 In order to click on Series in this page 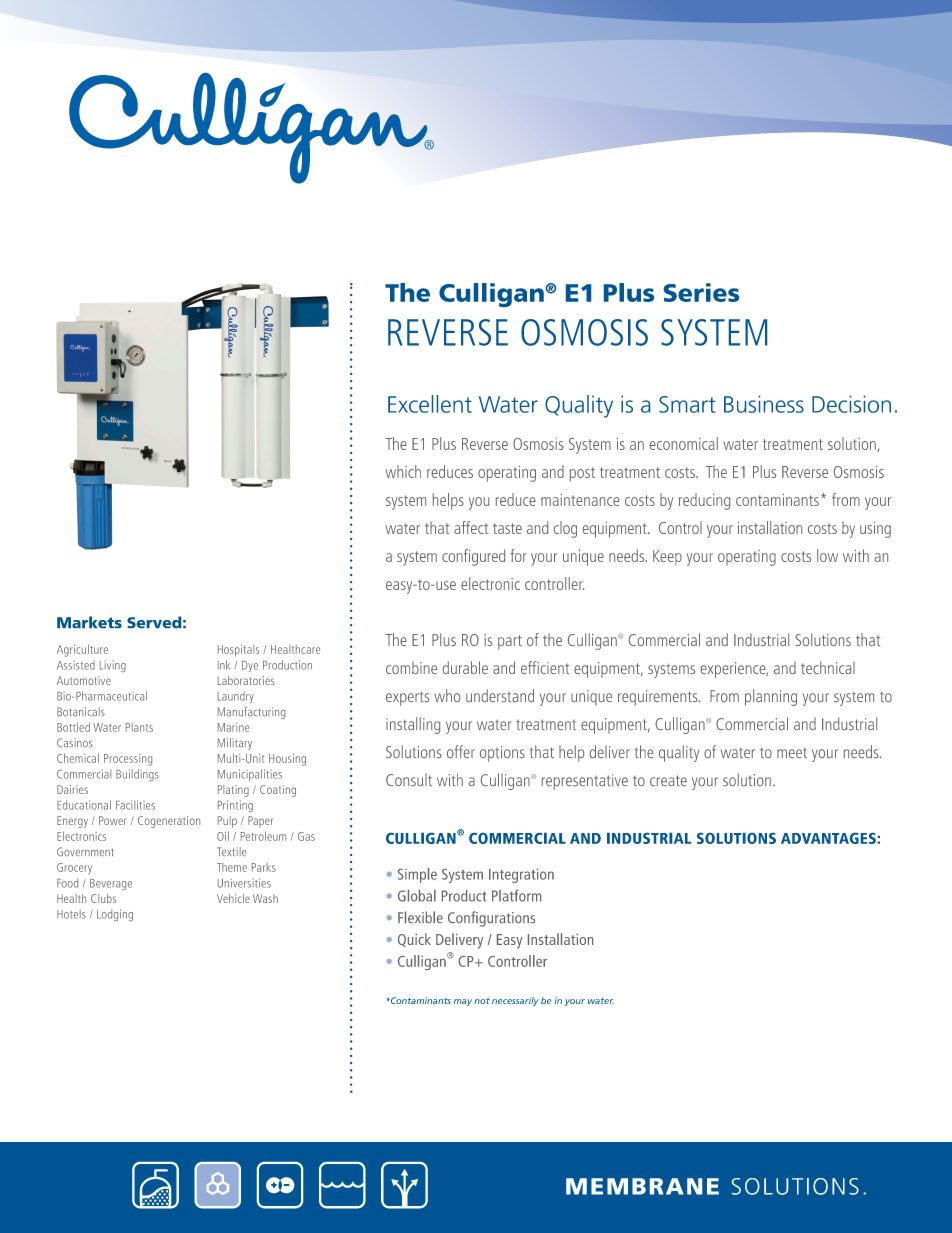, I will do `click(701, 292)`.
